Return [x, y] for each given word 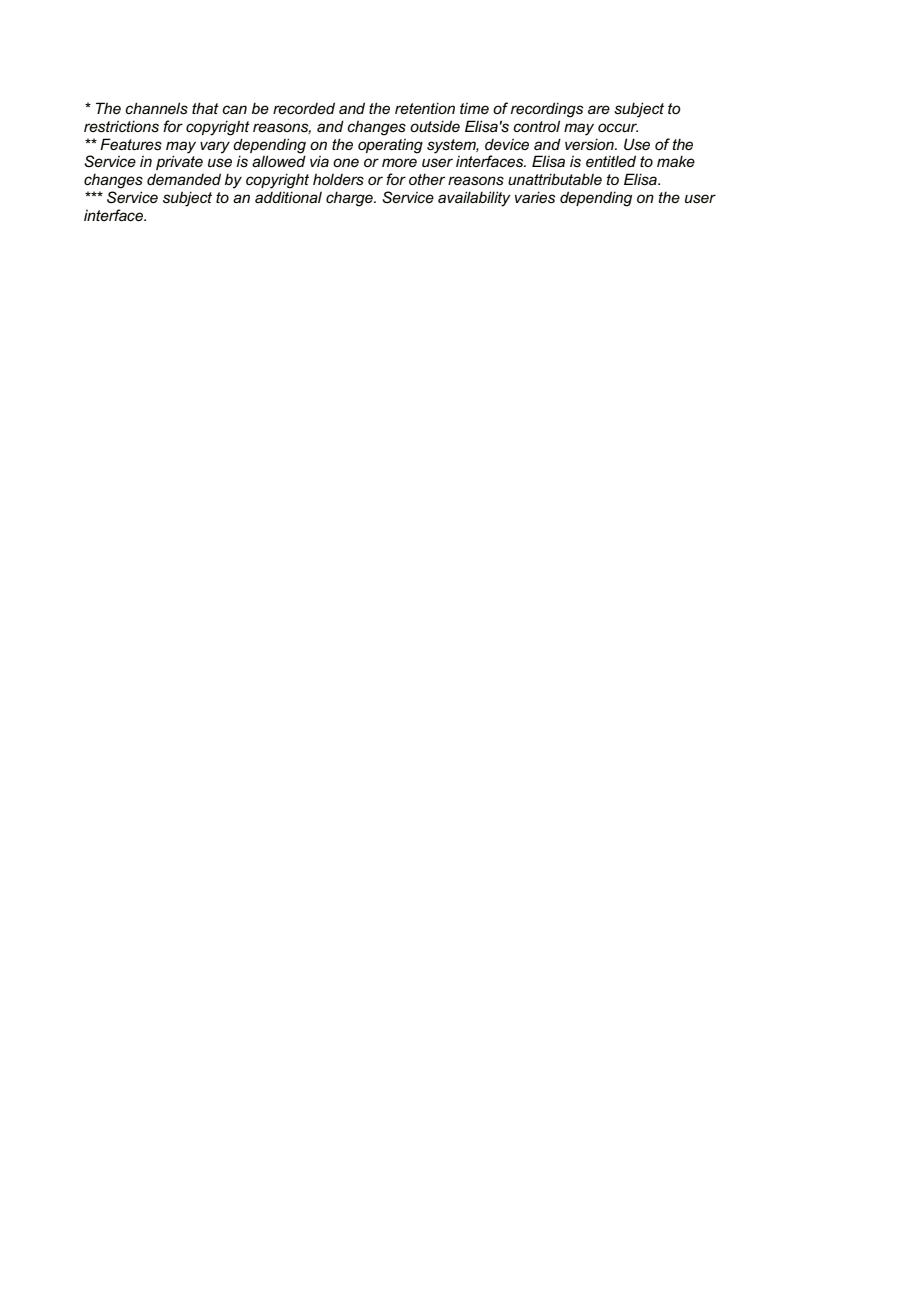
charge [350, 199]
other [427, 179]
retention [425, 108]
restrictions [121, 126]
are [599, 109]
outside [435, 126]
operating [390, 146]
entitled [611, 161]
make [676, 161]
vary [215, 147]
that [205, 108]
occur [618, 127]
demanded [184, 179]
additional [288, 197]
